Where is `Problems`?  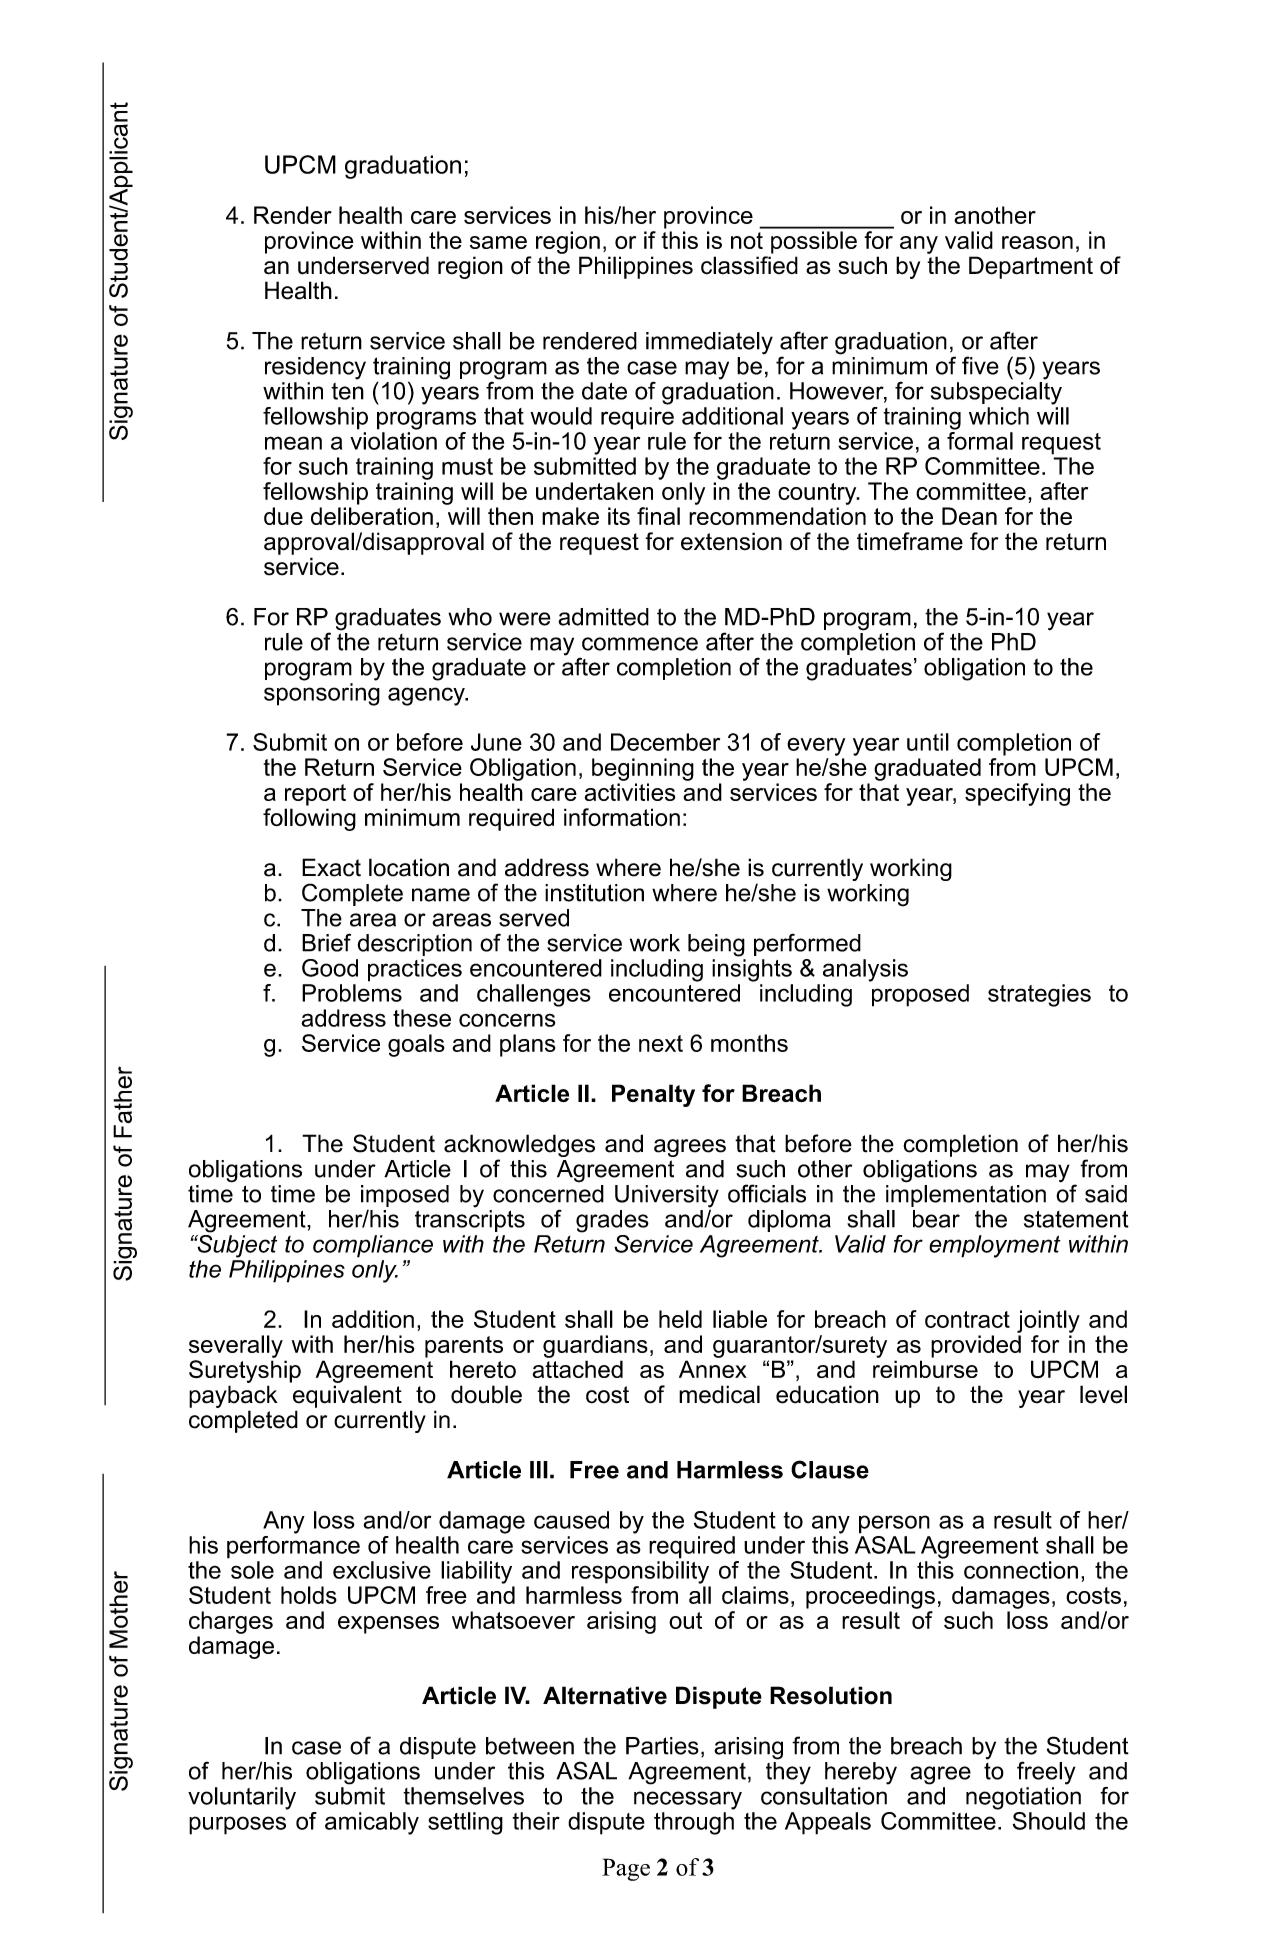
Problems is located at coordinates (352, 993).
